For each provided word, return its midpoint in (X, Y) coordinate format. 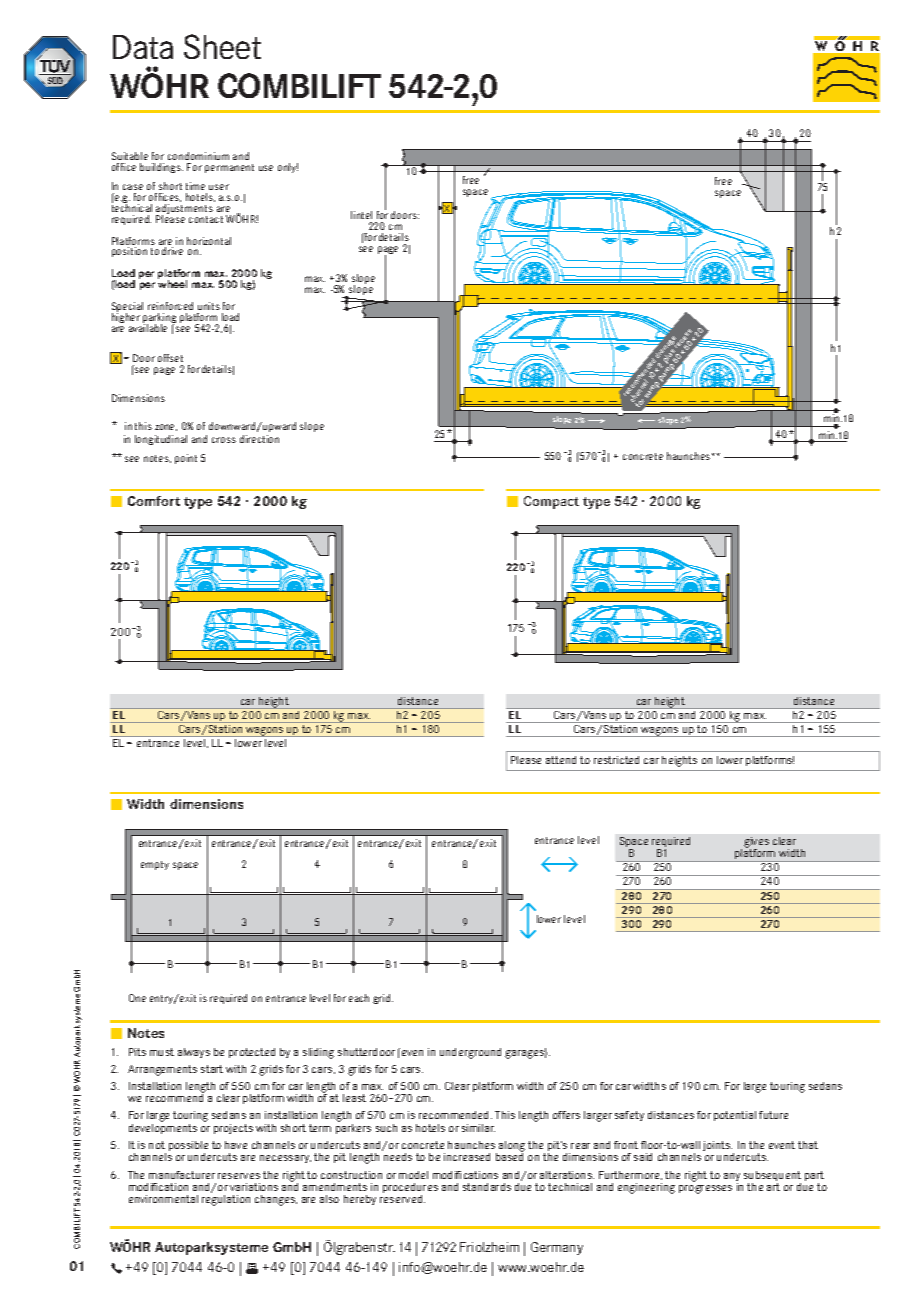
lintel (361, 215)
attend (561, 760)
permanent (229, 168)
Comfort (154, 501)
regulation (226, 1200)
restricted (616, 760)
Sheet (222, 46)
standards (487, 1187)
